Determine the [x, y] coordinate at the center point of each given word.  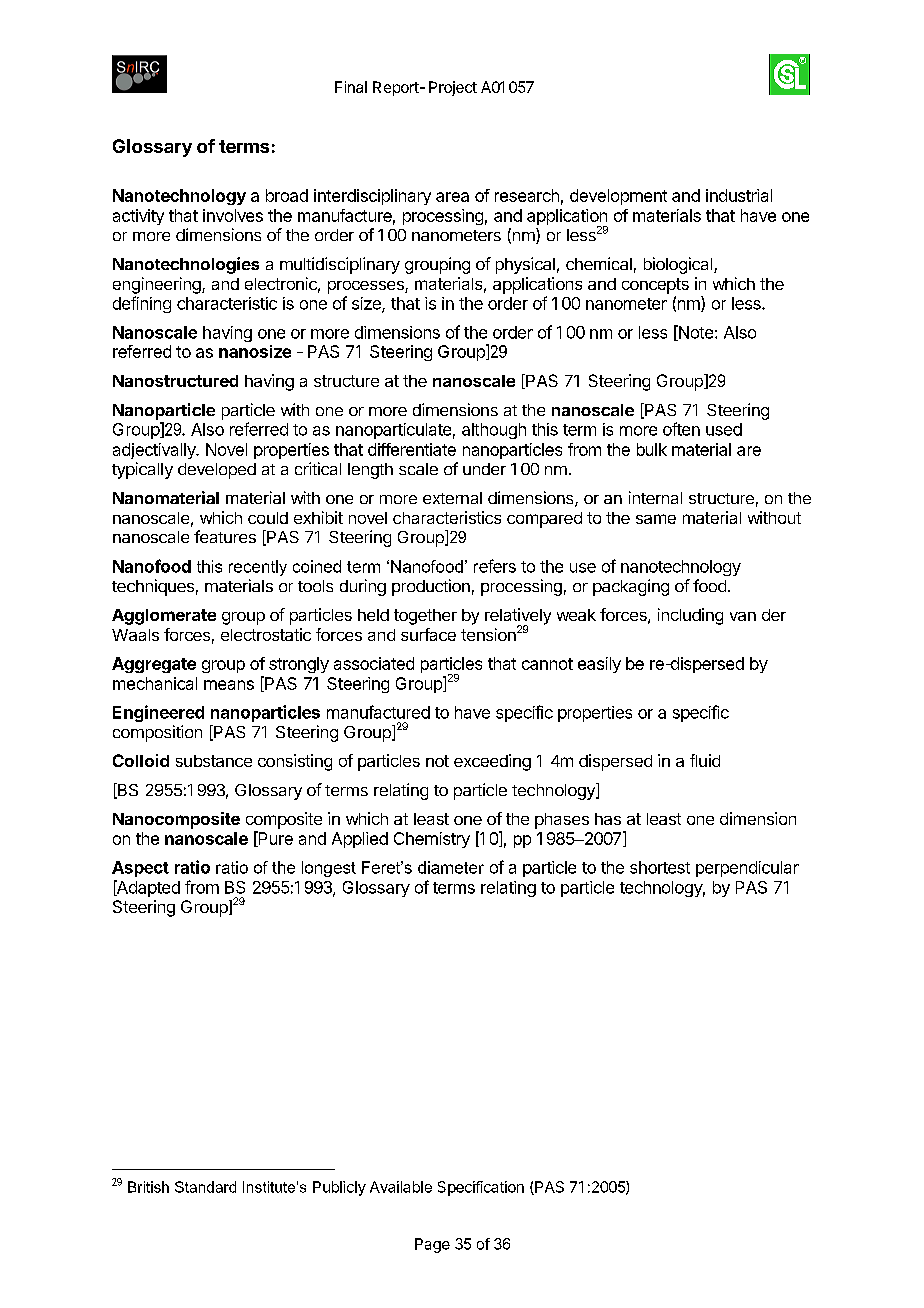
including [690, 616]
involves [233, 215]
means [229, 685]
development [618, 197]
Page [432, 1245]
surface [428, 634]
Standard [205, 1187]
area [452, 197]
